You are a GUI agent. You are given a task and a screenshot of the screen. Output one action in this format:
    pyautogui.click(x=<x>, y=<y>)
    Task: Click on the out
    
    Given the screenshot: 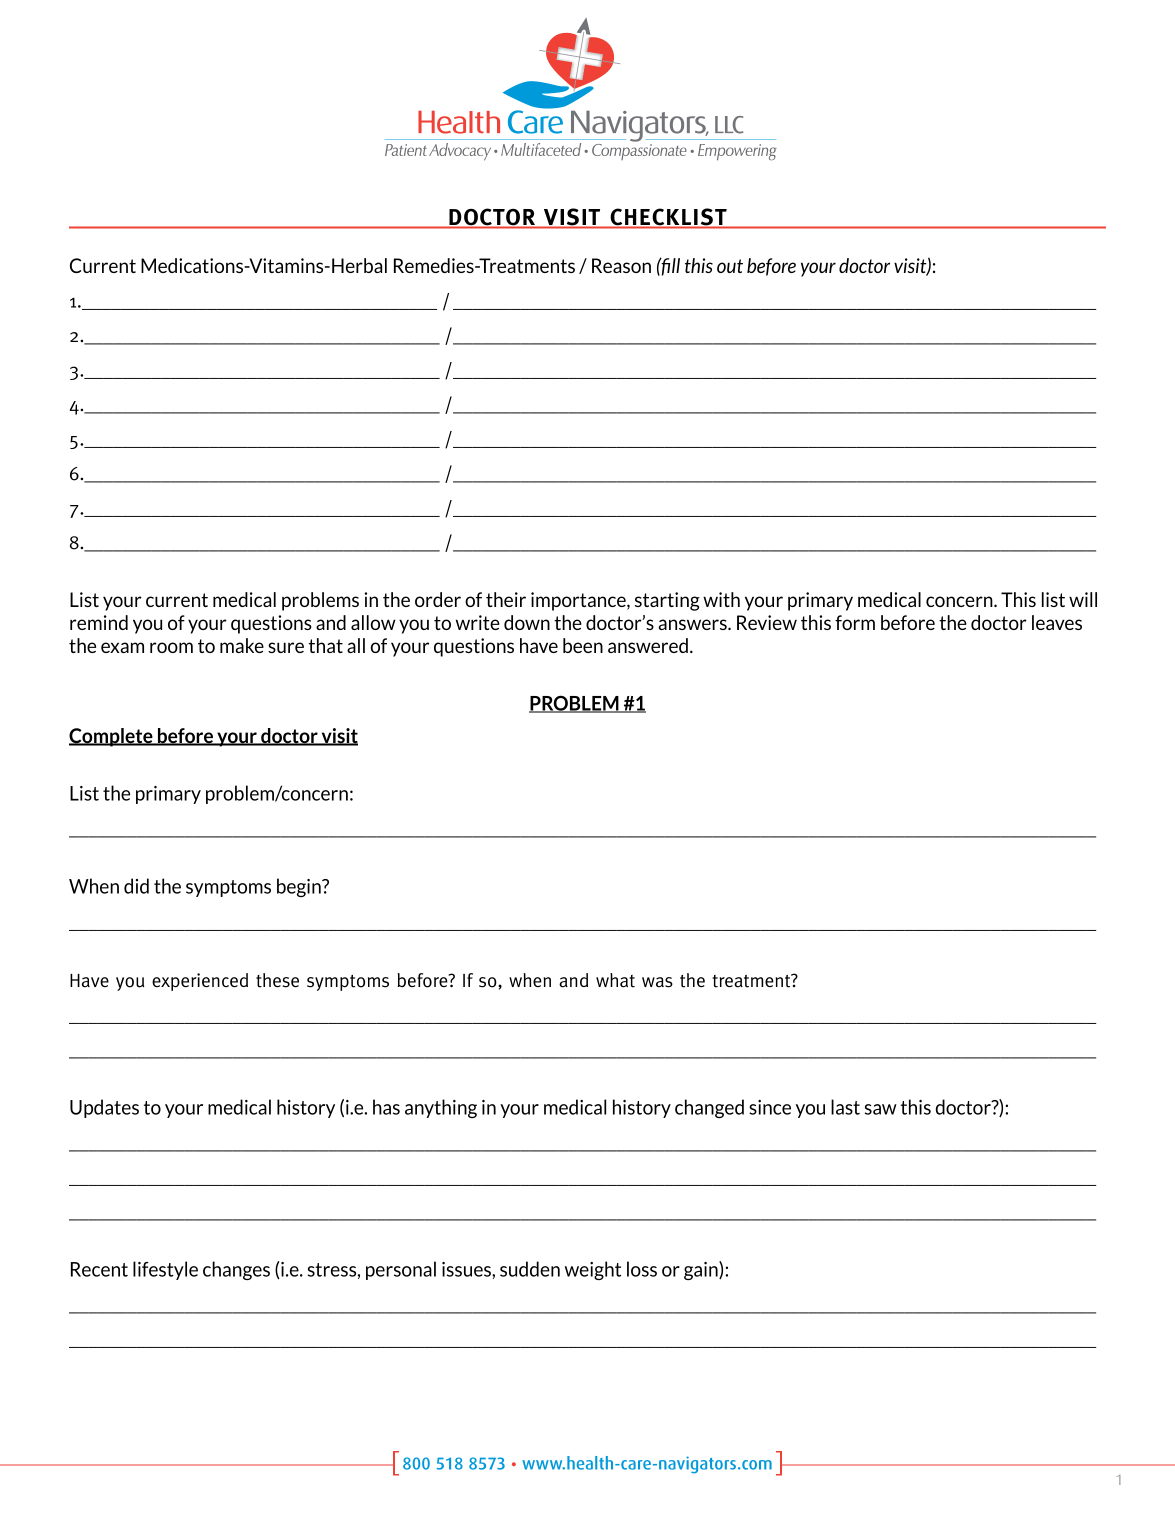 What is the action you would take?
    pyautogui.click(x=730, y=266)
